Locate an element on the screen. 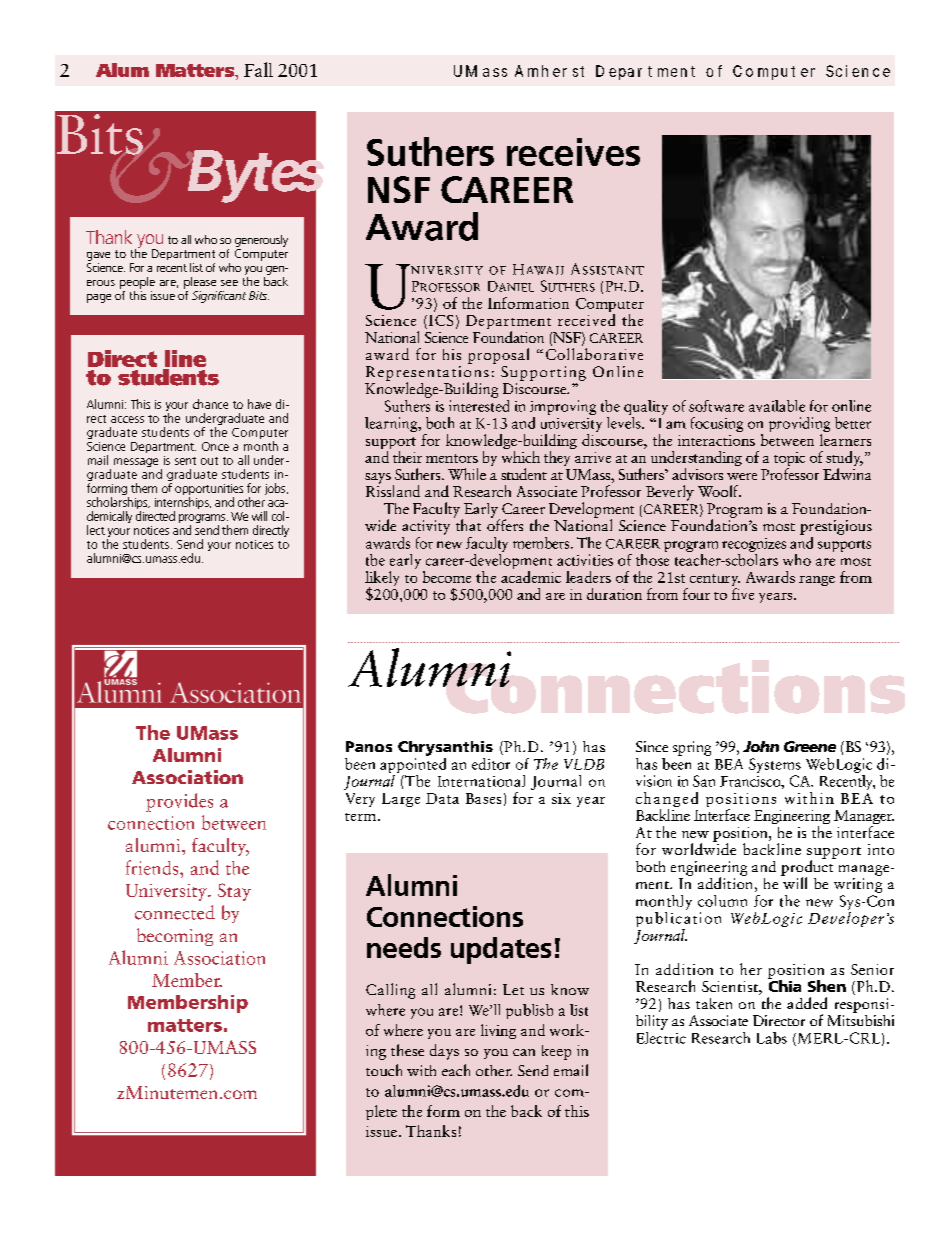 The image size is (952, 1233). available is located at coordinates (777, 406).
